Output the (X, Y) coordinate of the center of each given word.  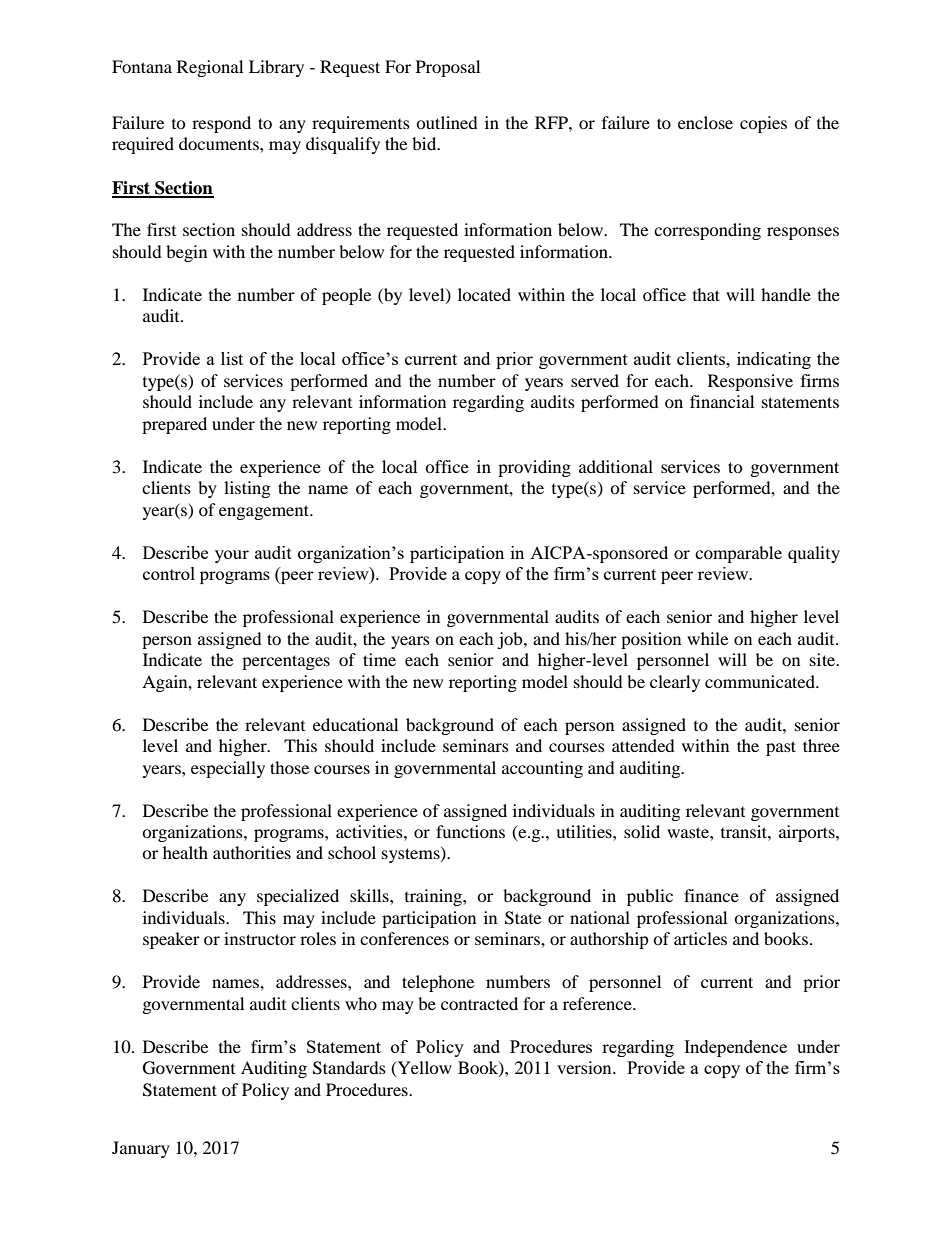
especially (228, 769)
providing (534, 468)
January (141, 1149)
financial (722, 401)
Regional (210, 68)
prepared (174, 425)
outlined (447, 122)
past (781, 748)
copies (763, 124)
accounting (542, 769)
